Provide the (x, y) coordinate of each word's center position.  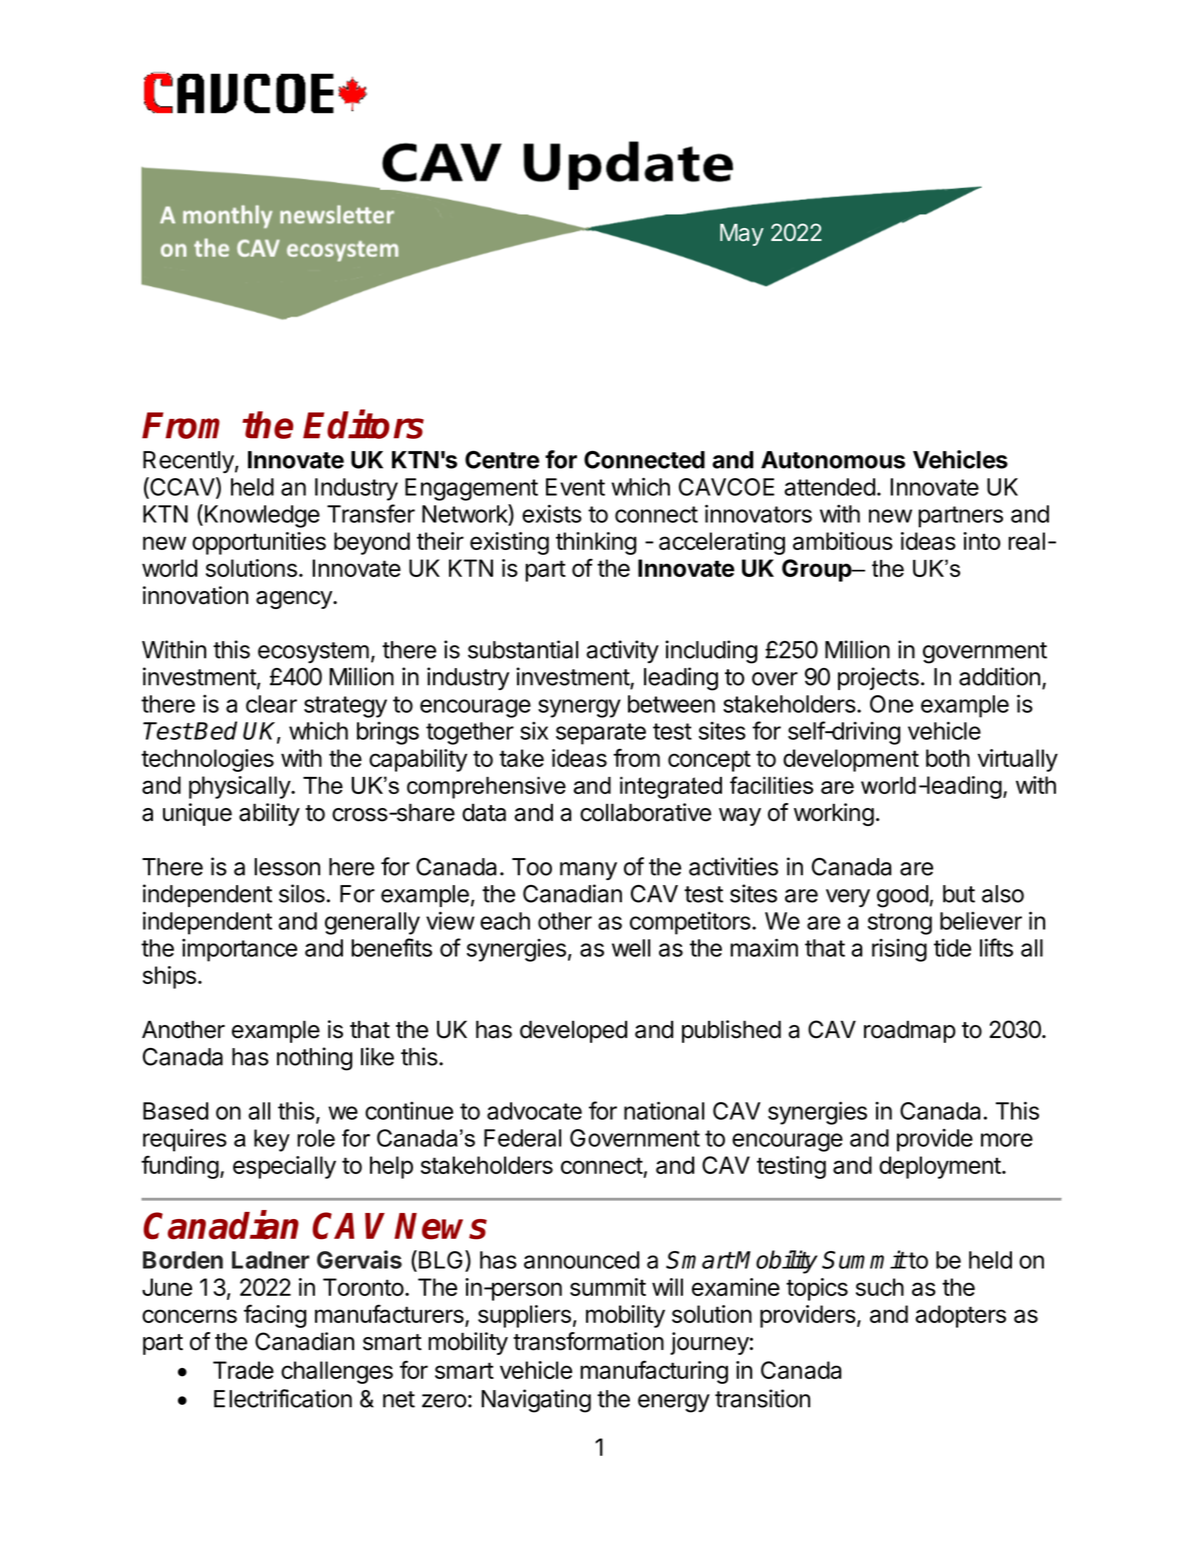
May (742, 235)
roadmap (910, 1031)
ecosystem (313, 652)
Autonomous (833, 460)
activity (622, 651)
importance (239, 950)
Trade (243, 1370)
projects (878, 678)
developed (573, 1031)
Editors (363, 424)
